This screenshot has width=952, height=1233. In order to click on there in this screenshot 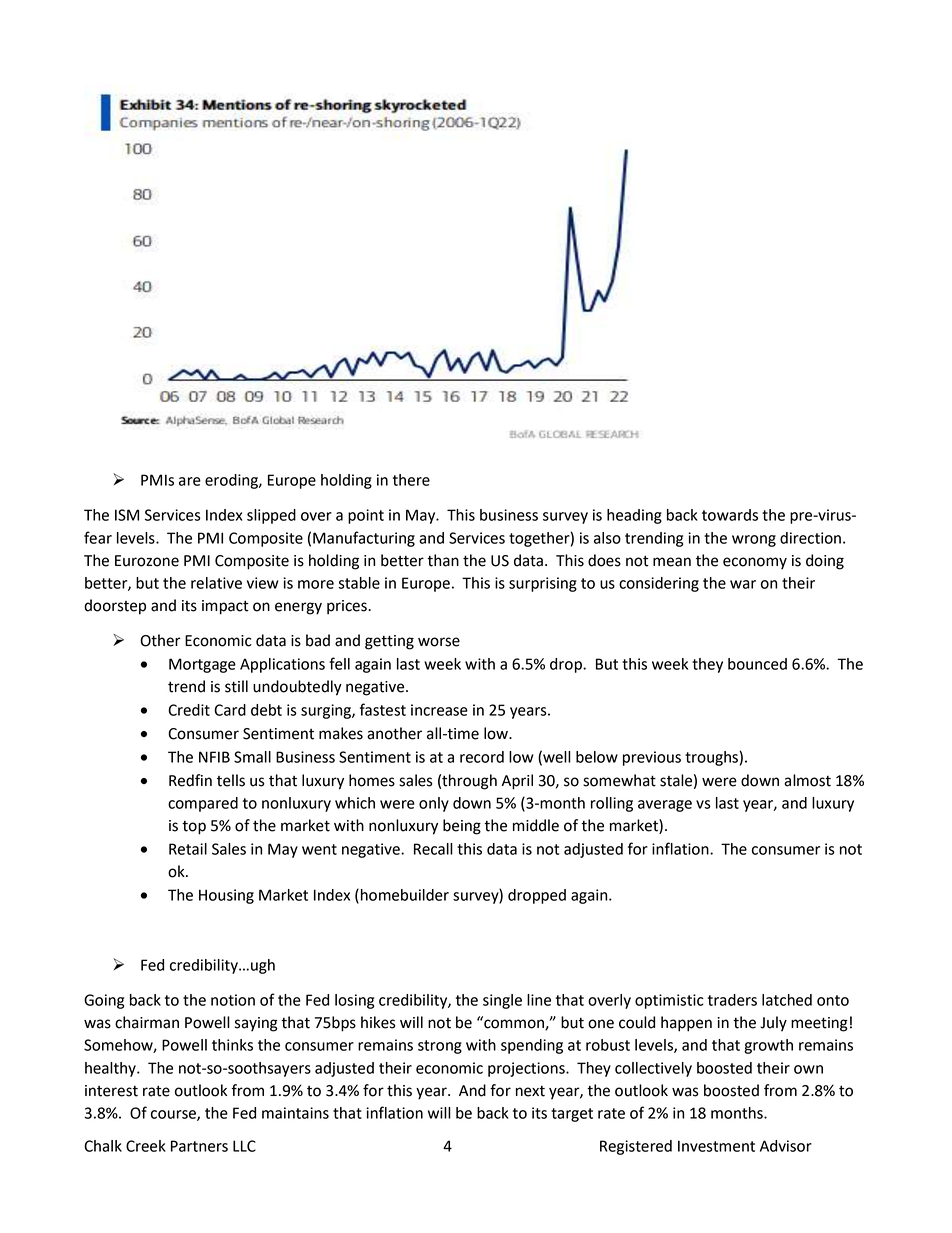, I will do `click(411, 480)`.
